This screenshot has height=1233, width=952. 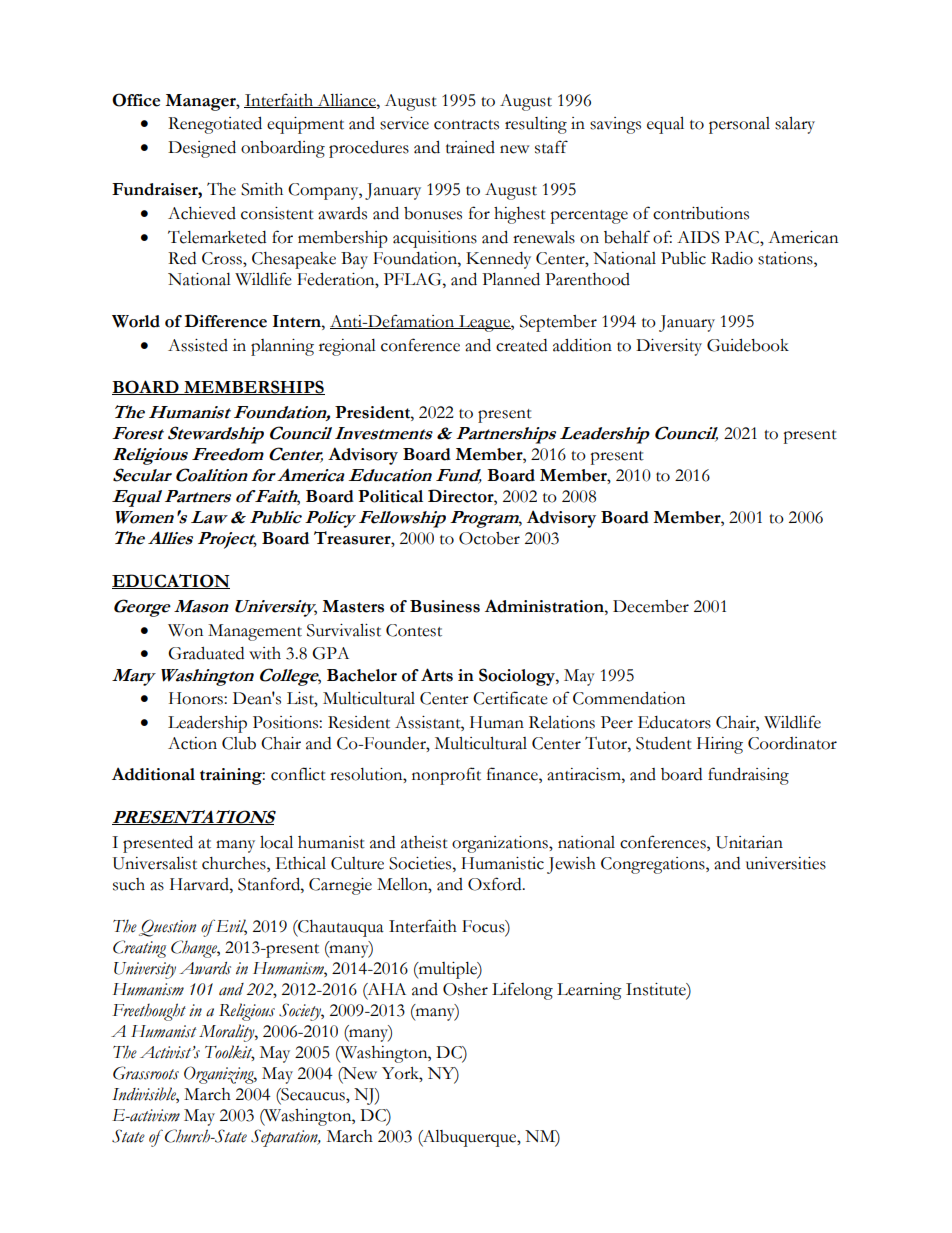 I want to click on personal, so click(x=739, y=125).
